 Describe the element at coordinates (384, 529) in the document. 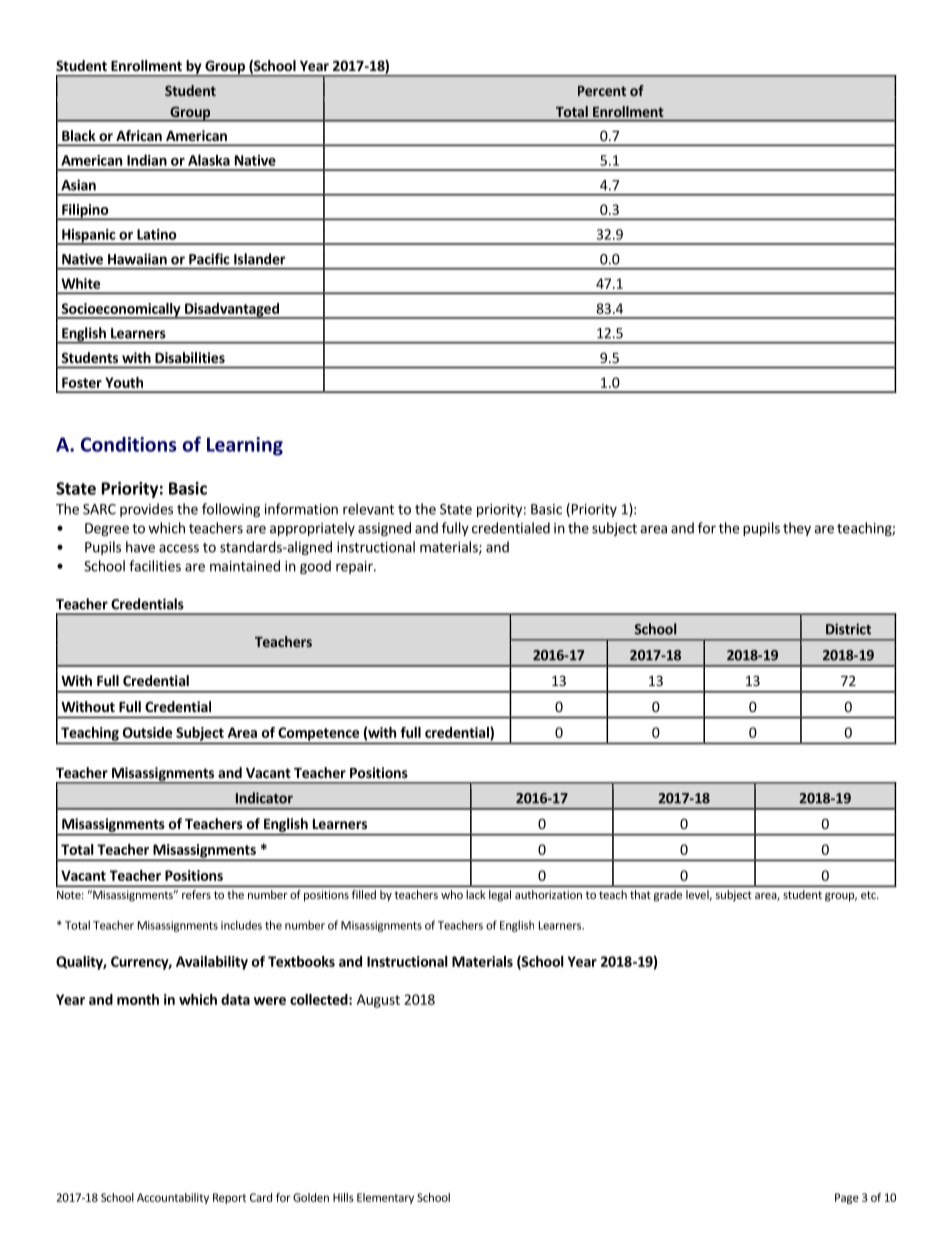

I see `assigned` at that location.
